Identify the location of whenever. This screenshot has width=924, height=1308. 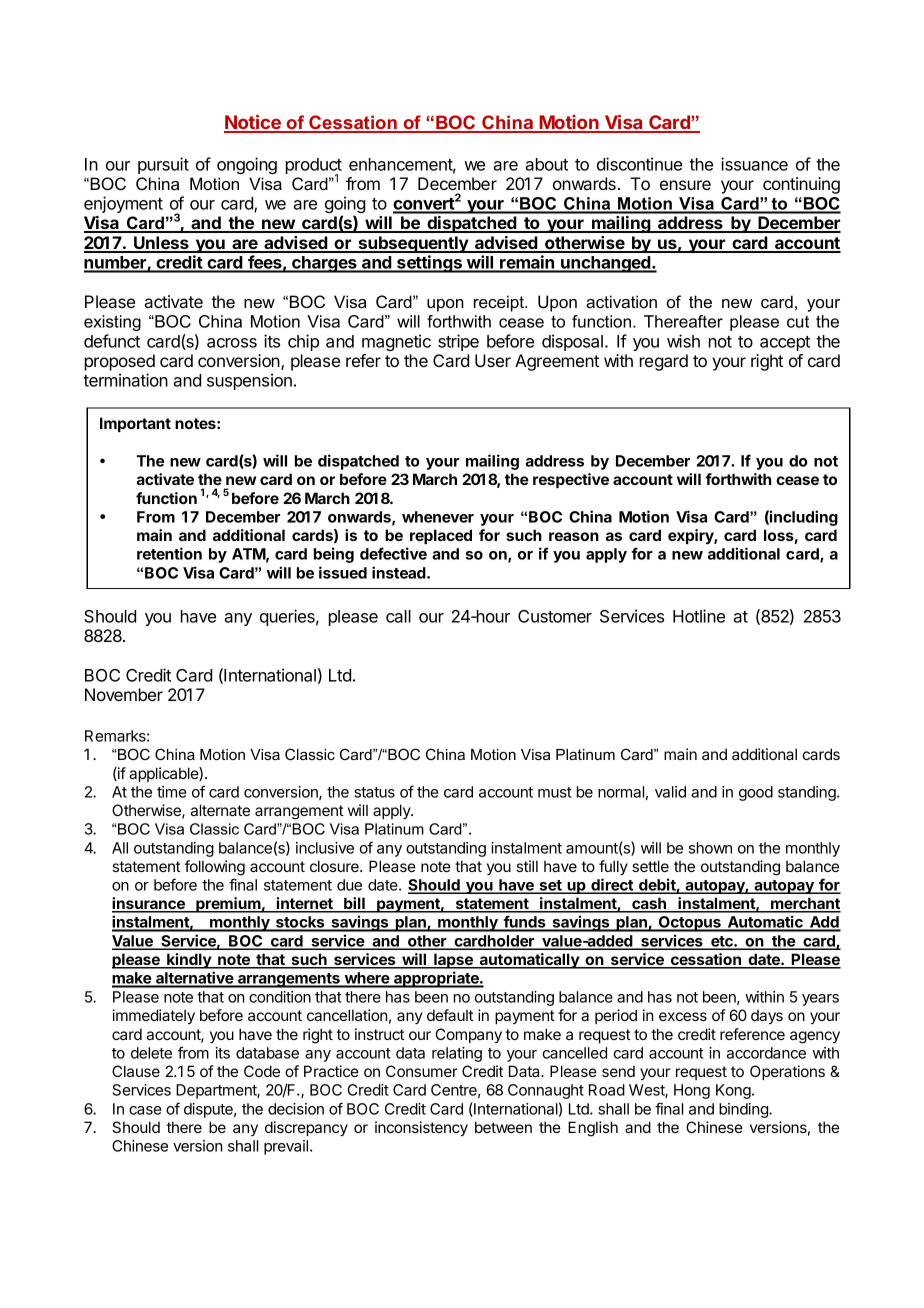
(438, 517).
